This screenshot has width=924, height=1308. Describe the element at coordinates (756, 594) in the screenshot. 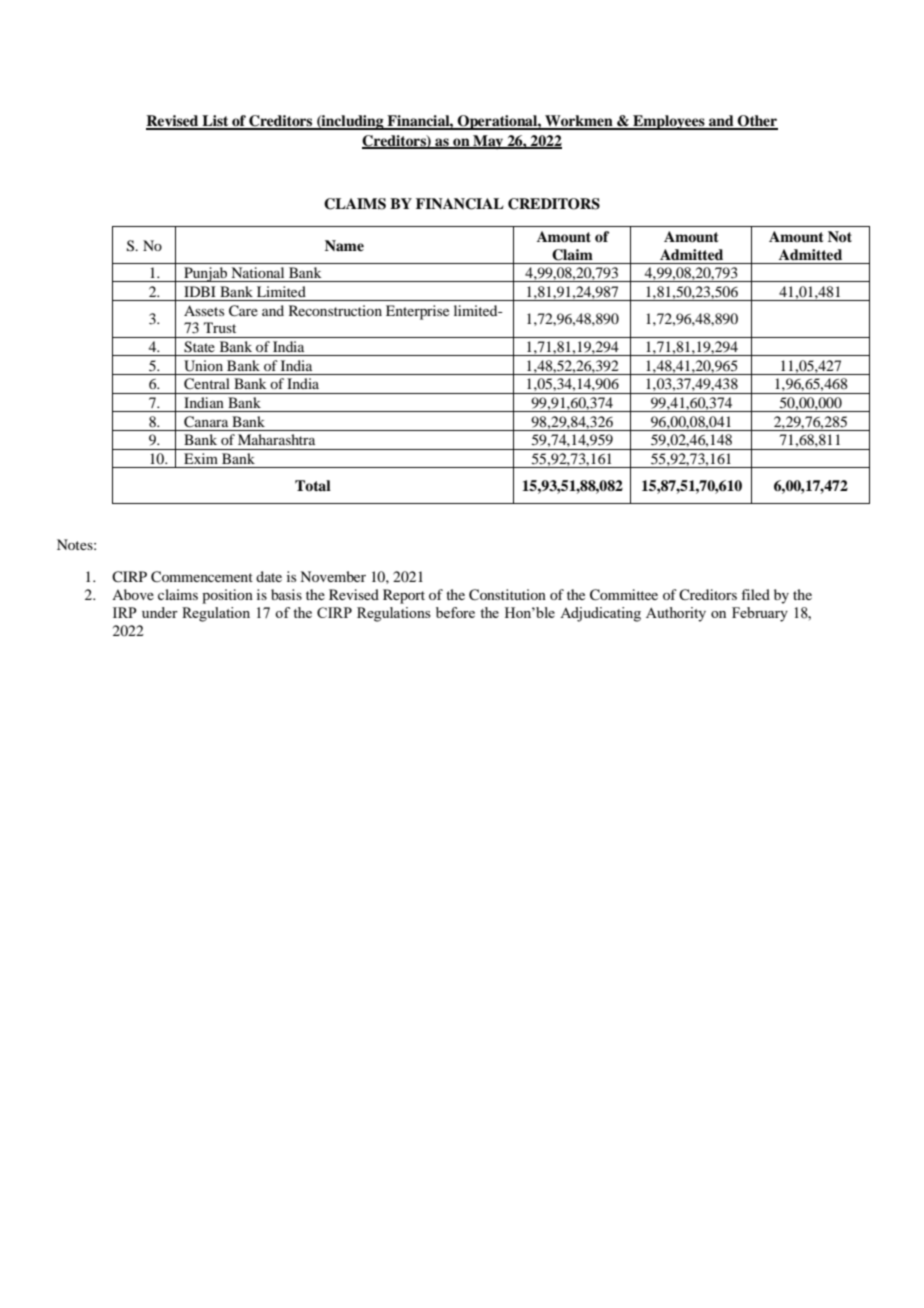

I see `filed` at that location.
